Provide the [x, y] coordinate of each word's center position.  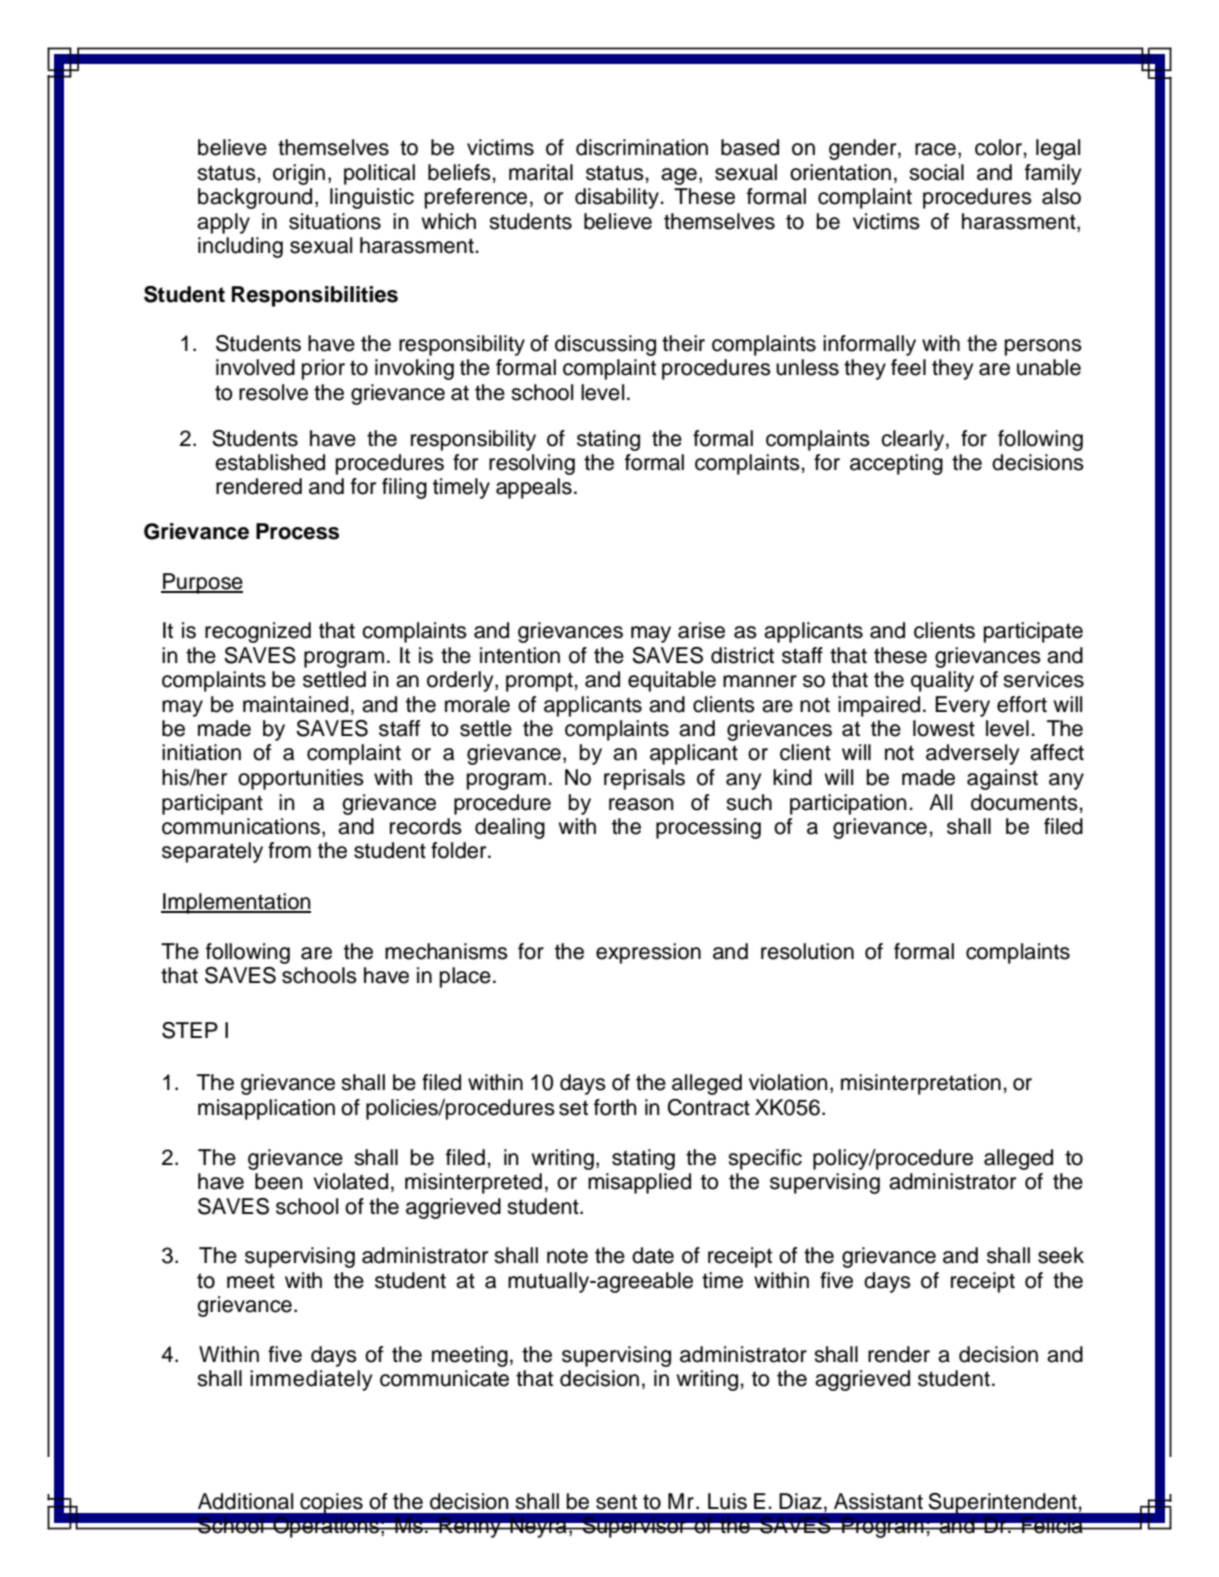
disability [618, 198]
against [1002, 779]
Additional [245, 1501]
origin [299, 174]
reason [641, 804]
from [289, 850]
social [936, 172]
